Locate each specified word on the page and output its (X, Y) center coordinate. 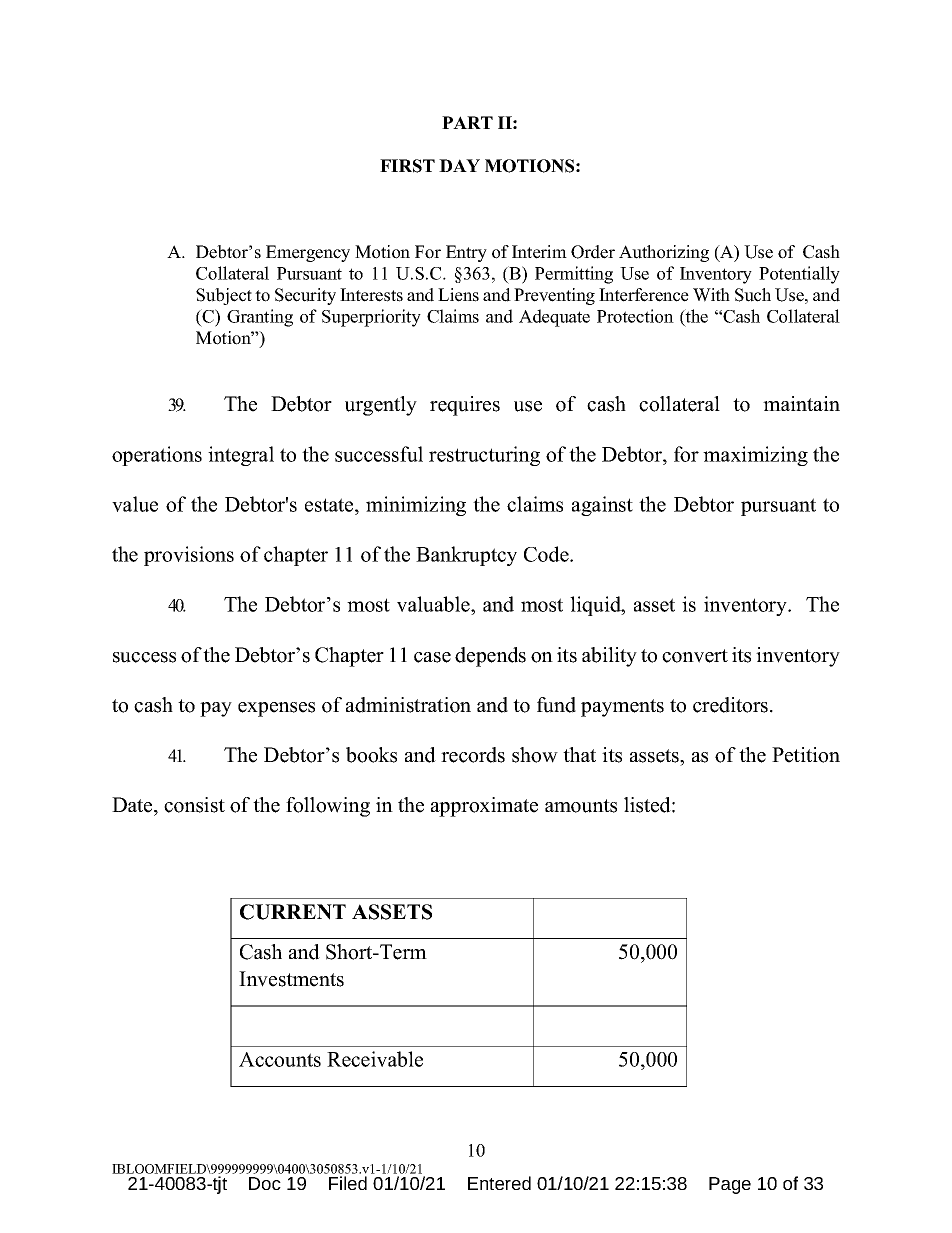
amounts (581, 806)
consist (194, 805)
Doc (265, 1183)
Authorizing (664, 253)
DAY (459, 165)
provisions (189, 556)
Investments (291, 979)
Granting (260, 318)
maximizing (755, 456)
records (473, 755)
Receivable (375, 1059)
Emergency (308, 253)
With (711, 295)
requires (465, 406)
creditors (732, 705)
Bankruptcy (466, 556)
